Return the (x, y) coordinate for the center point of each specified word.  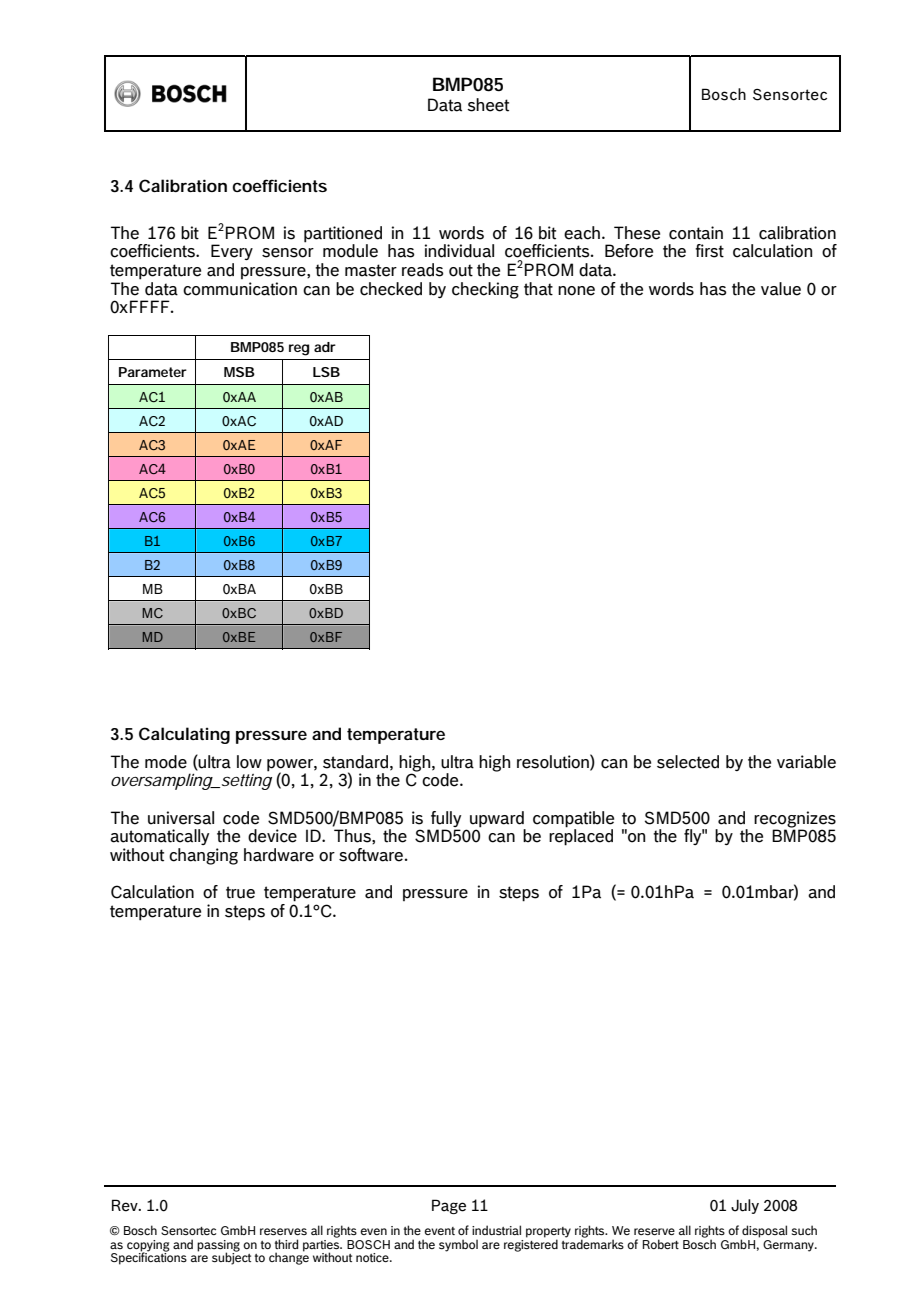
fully (446, 819)
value (781, 289)
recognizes (795, 820)
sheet (488, 105)
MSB (239, 372)
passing (218, 1246)
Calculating (184, 735)
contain (696, 233)
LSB (326, 372)
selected (688, 762)
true (240, 892)
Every (232, 252)
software (371, 855)
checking (485, 290)
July (745, 1206)
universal (181, 818)
